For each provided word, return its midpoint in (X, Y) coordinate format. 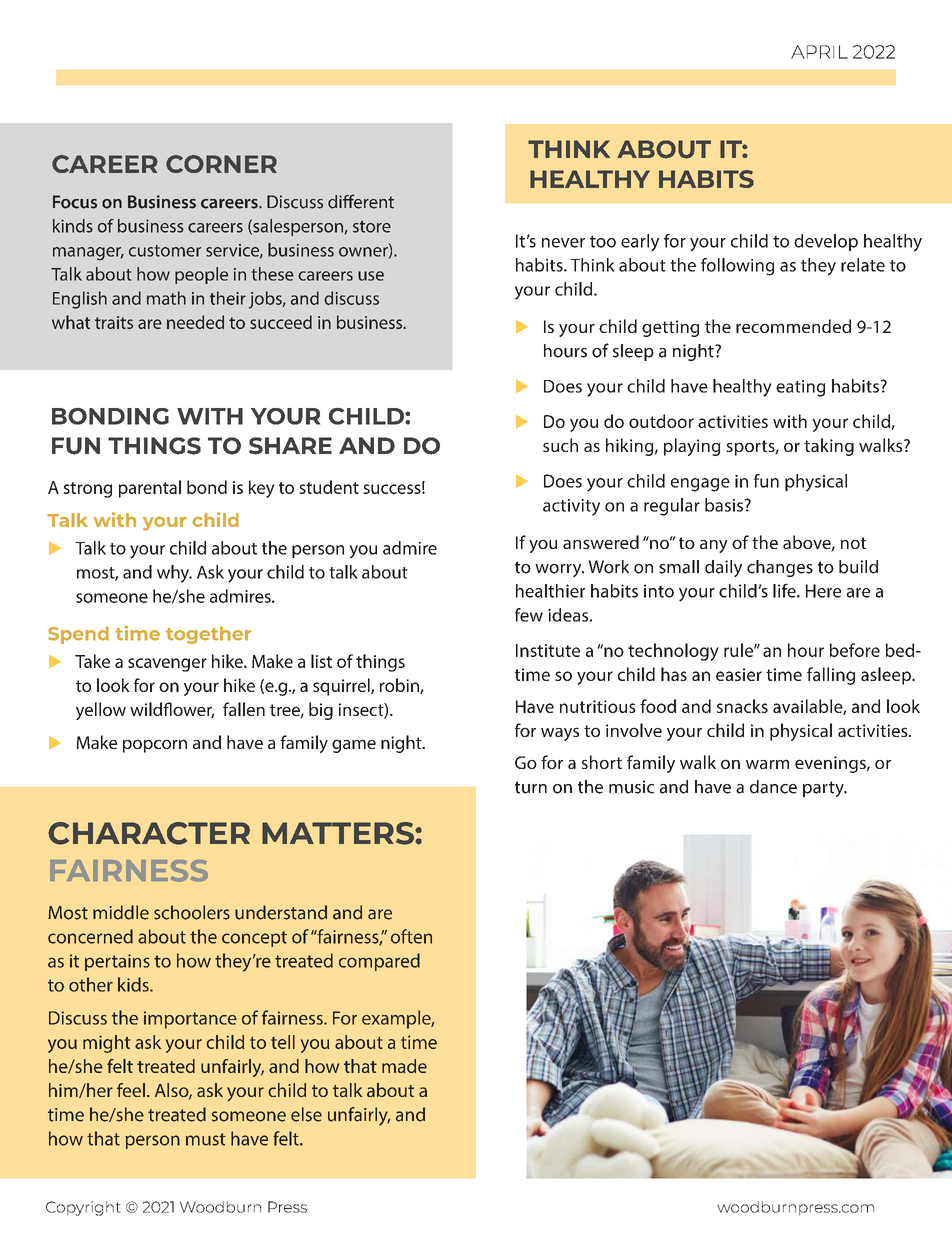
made (404, 1066)
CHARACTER (149, 833)
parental (150, 489)
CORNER (221, 164)
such (560, 445)
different (361, 201)
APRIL (819, 52)
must (206, 1139)
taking (829, 447)
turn (531, 787)
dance (773, 787)
